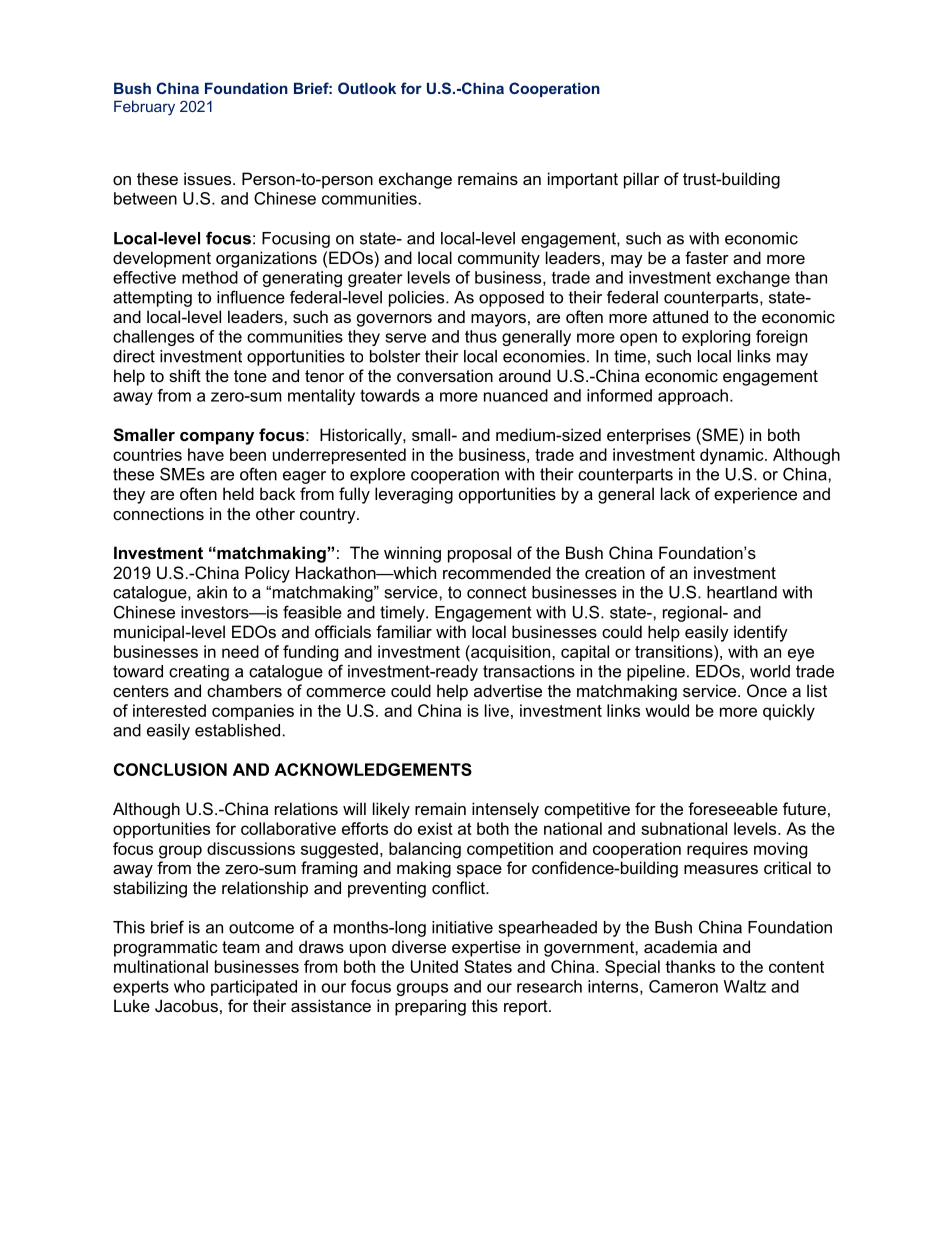 Image resolution: width=952 pixels, height=1233 pixels. What do you see at coordinates (716, 338) in the page?
I see `exploring` at bounding box center [716, 338].
